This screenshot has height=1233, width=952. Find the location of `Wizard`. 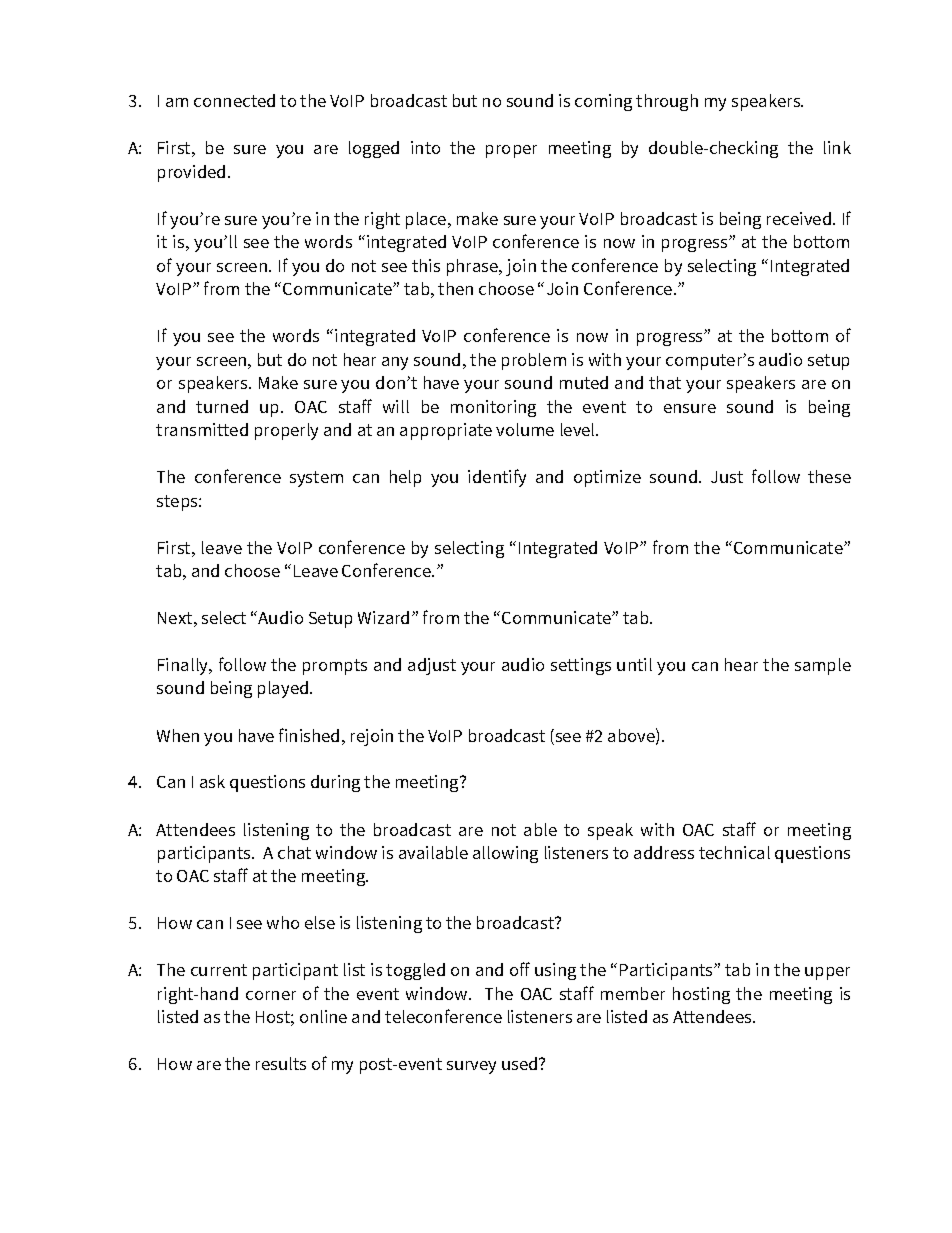

Wizard is located at coordinates (383, 617).
